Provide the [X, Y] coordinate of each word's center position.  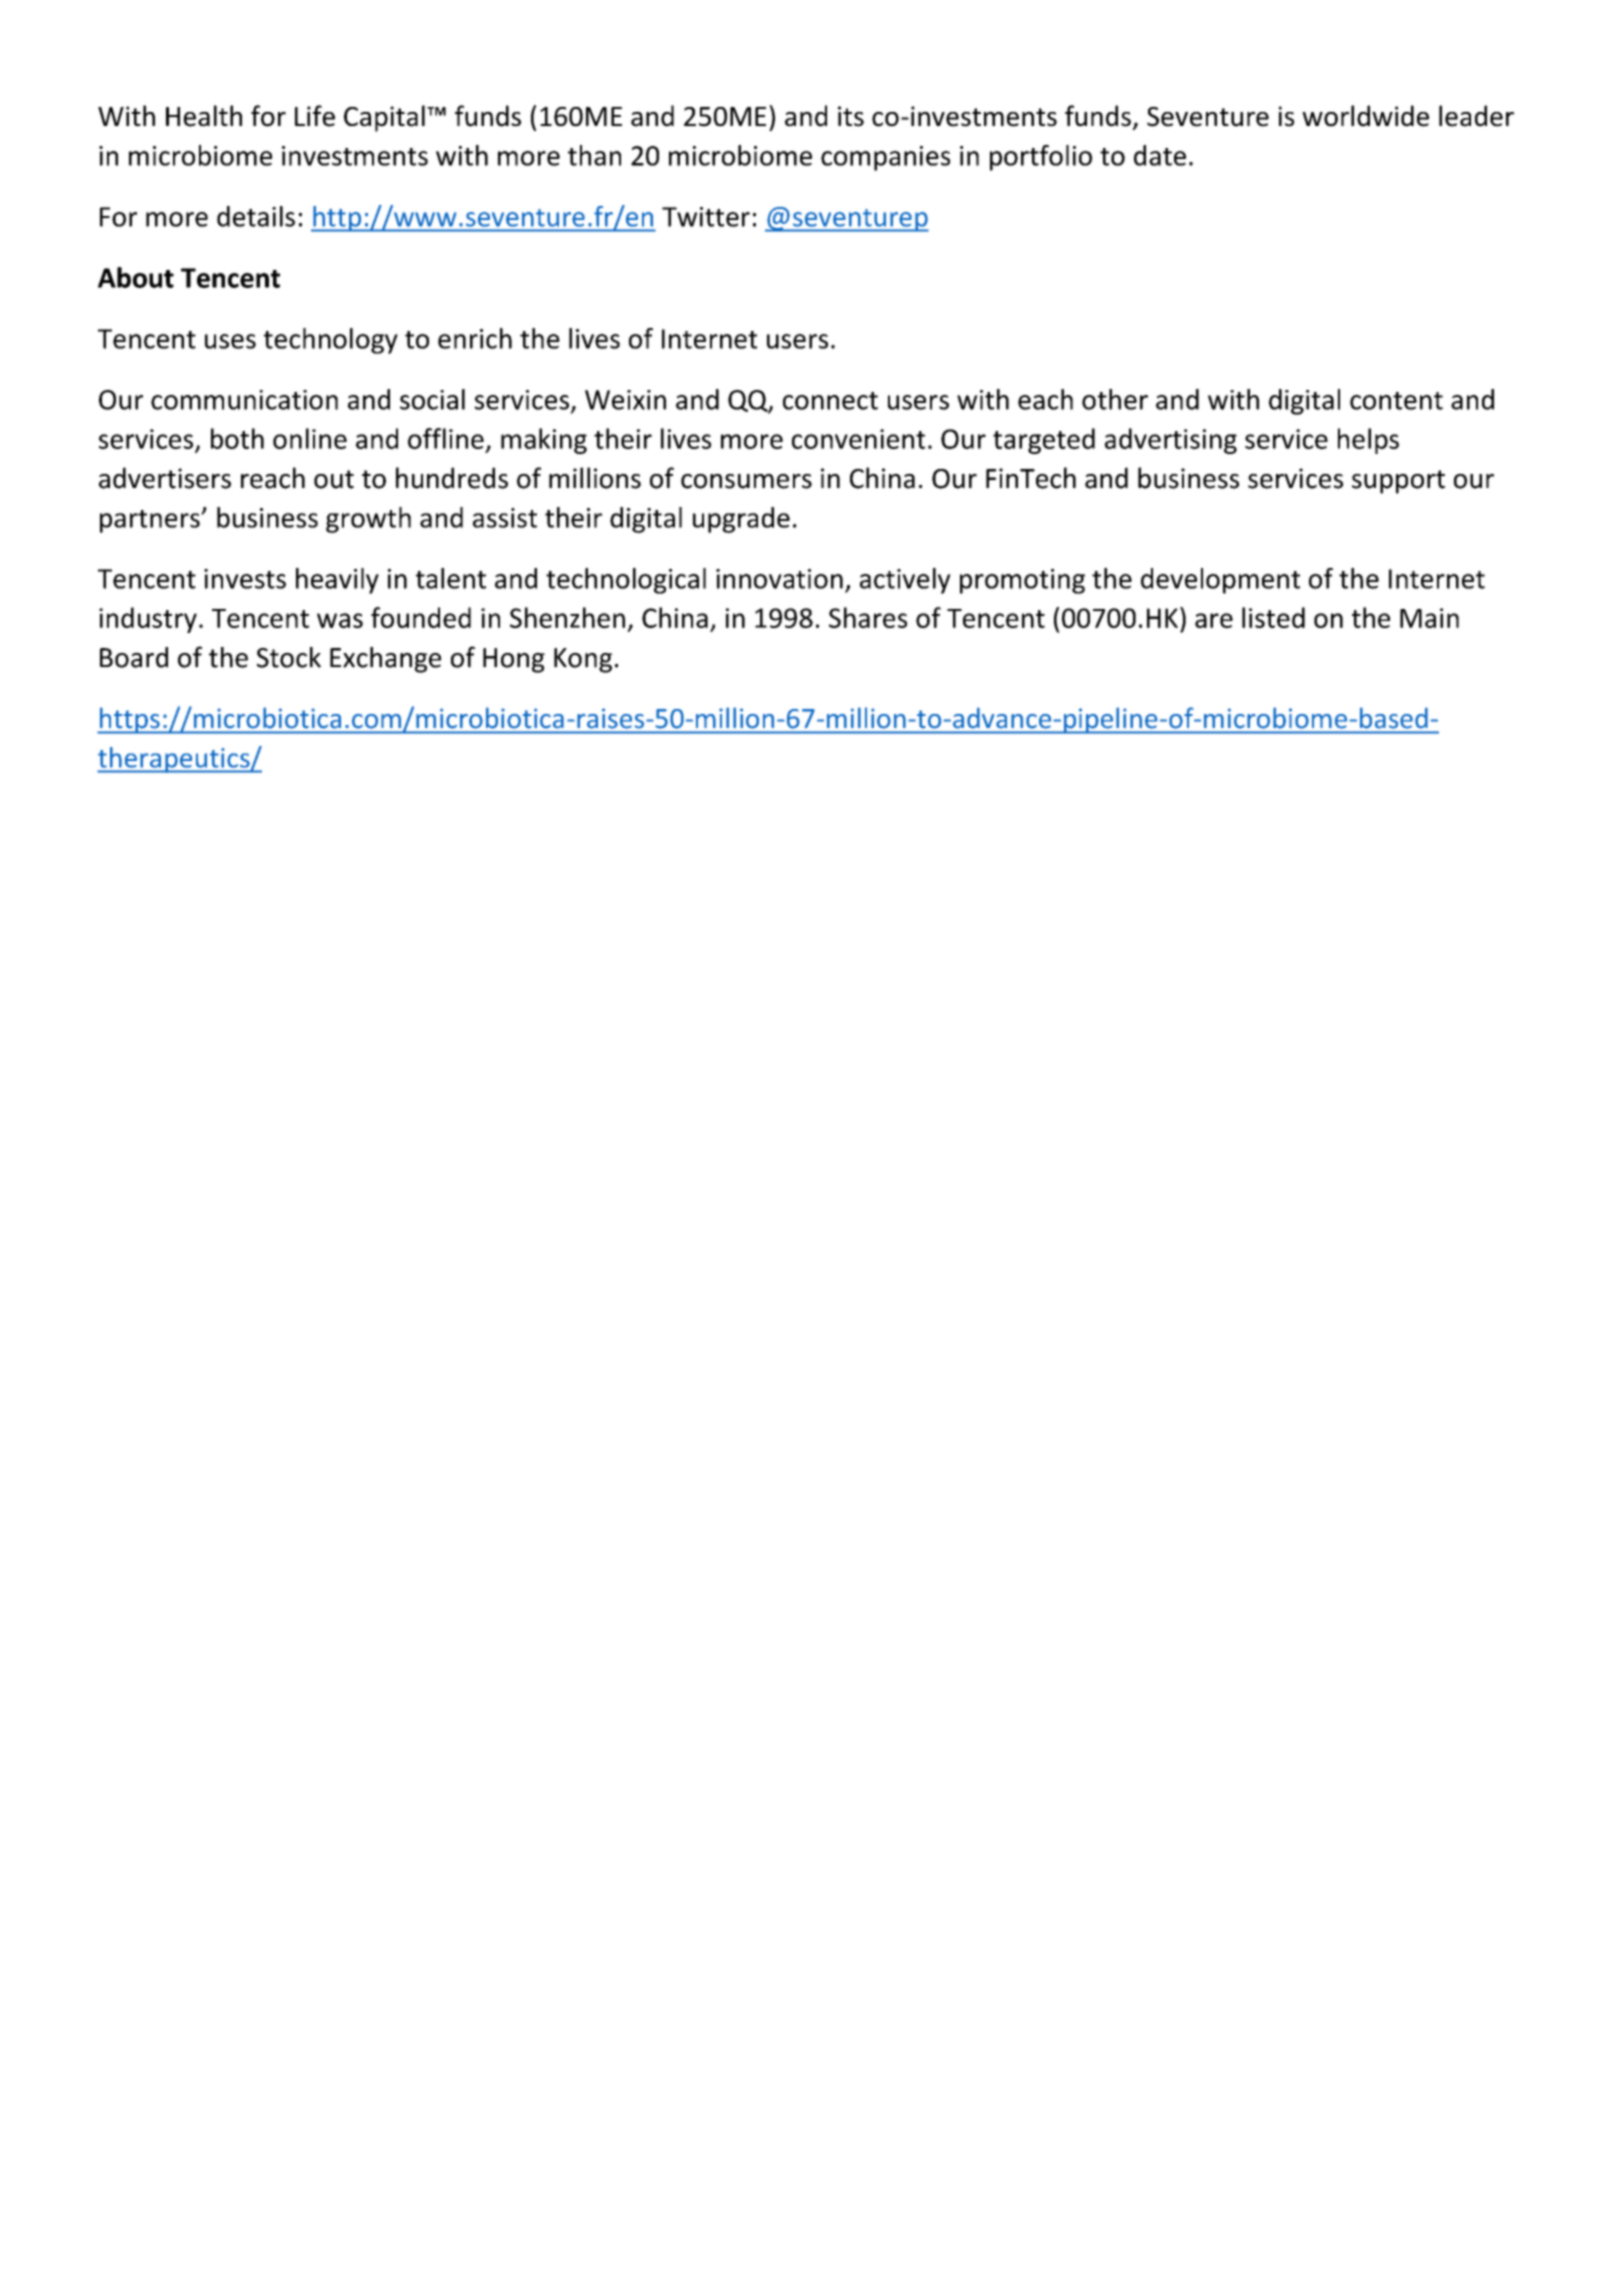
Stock [289, 657]
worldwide [1365, 116]
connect [830, 401]
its [851, 116]
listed [1273, 617]
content [1396, 401]
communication [244, 400]
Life [315, 116]
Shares [868, 617]
